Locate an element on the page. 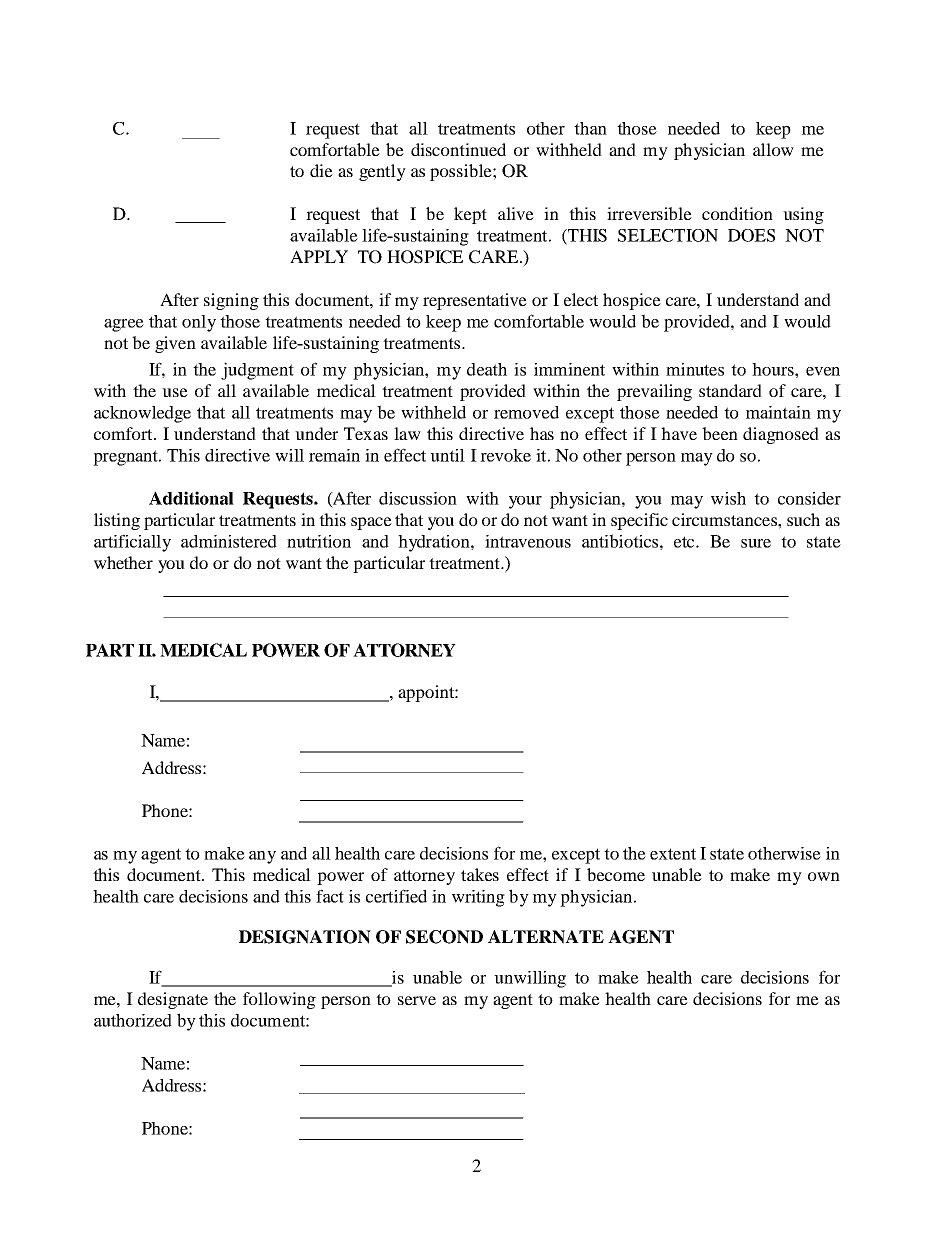 The width and height of the page is (952, 1233). serve is located at coordinates (417, 1000).
